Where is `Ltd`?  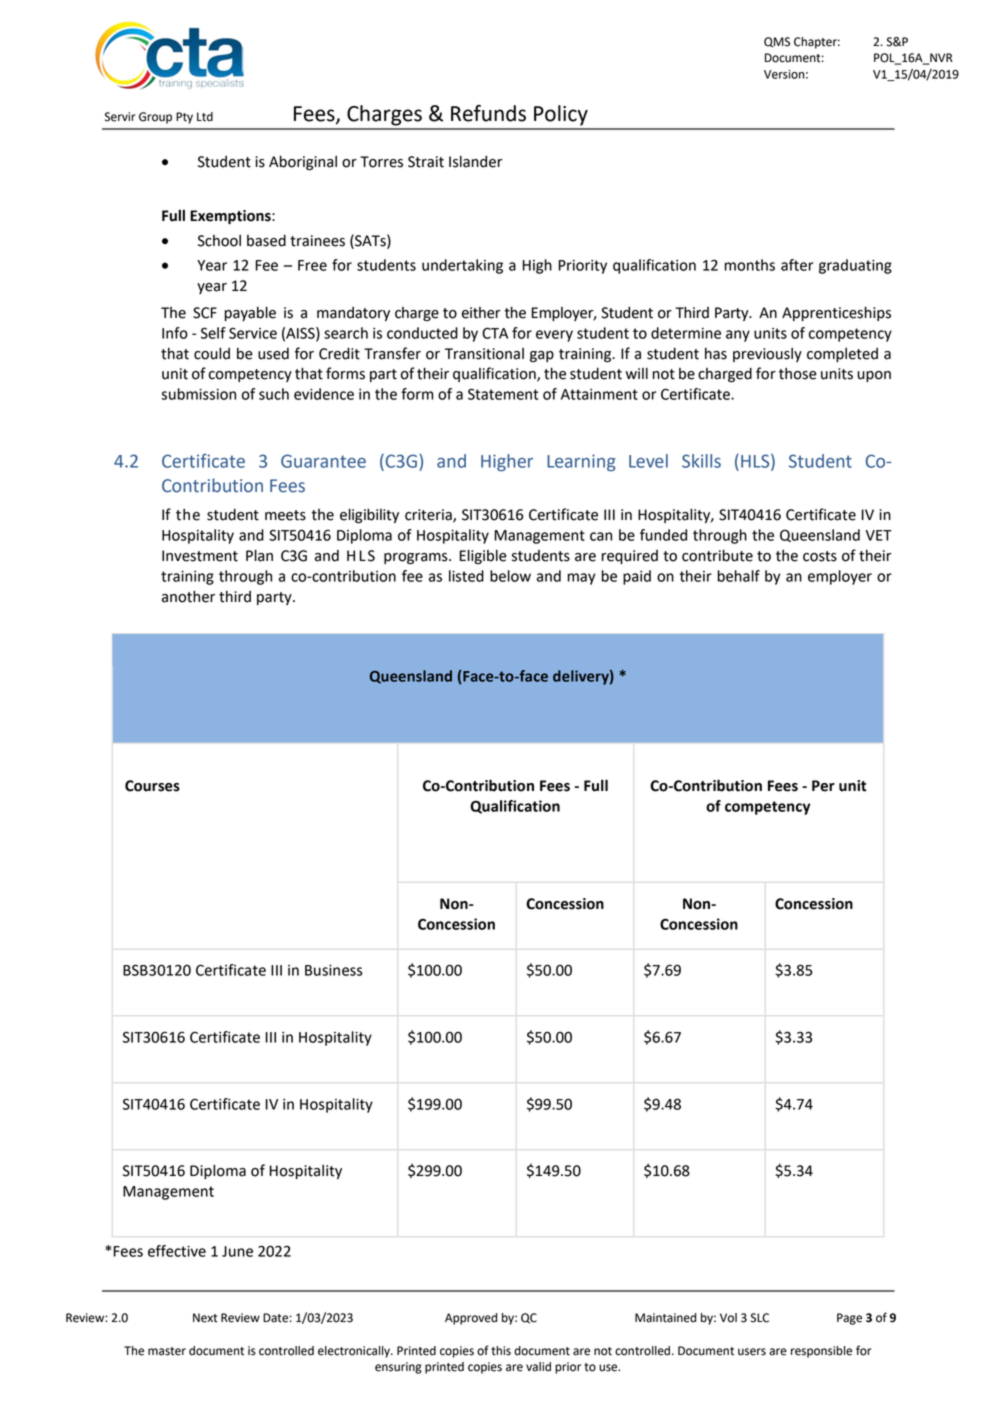
Ltd is located at coordinates (205, 117).
